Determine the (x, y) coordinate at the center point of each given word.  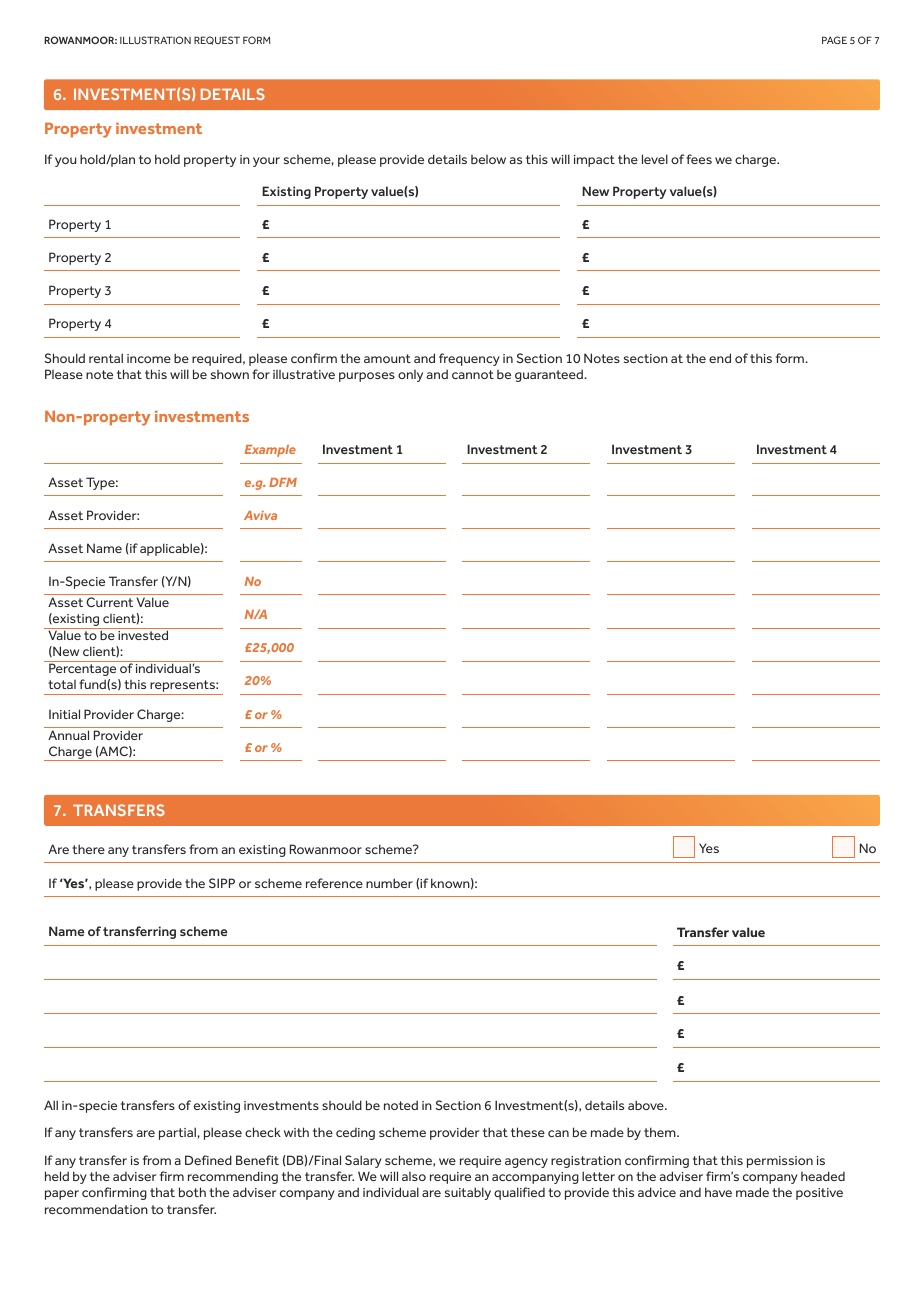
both (192, 1192)
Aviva (260, 515)
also (414, 1176)
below (488, 159)
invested (143, 634)
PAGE (834, 40)
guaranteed (550, 375)
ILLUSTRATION (155, 40)
